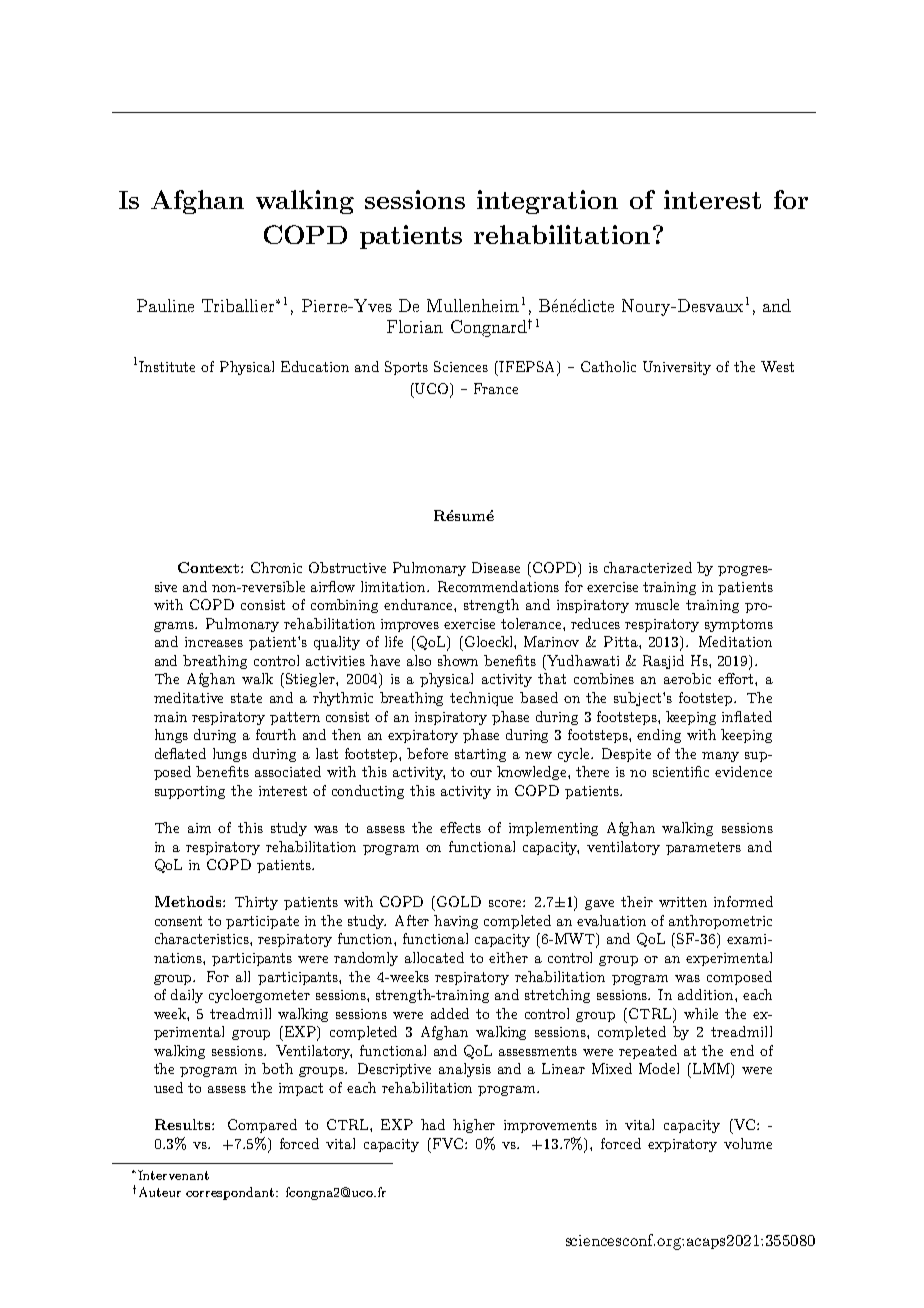  Describe the element at coordinates (657, 604) in the screenshot. I see `muscle` at that location.
